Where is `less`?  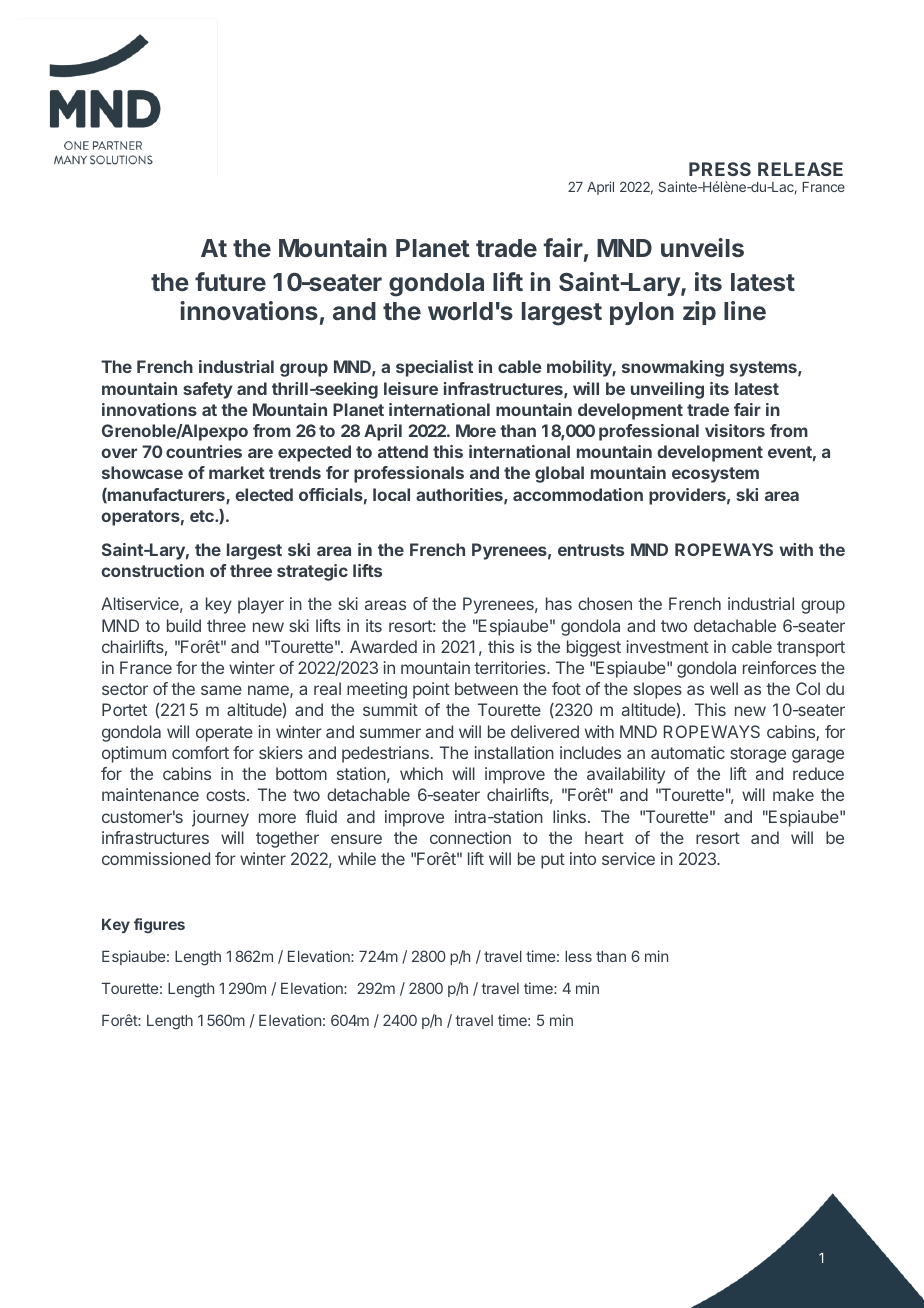 less is located at coordinates (578, 956).
